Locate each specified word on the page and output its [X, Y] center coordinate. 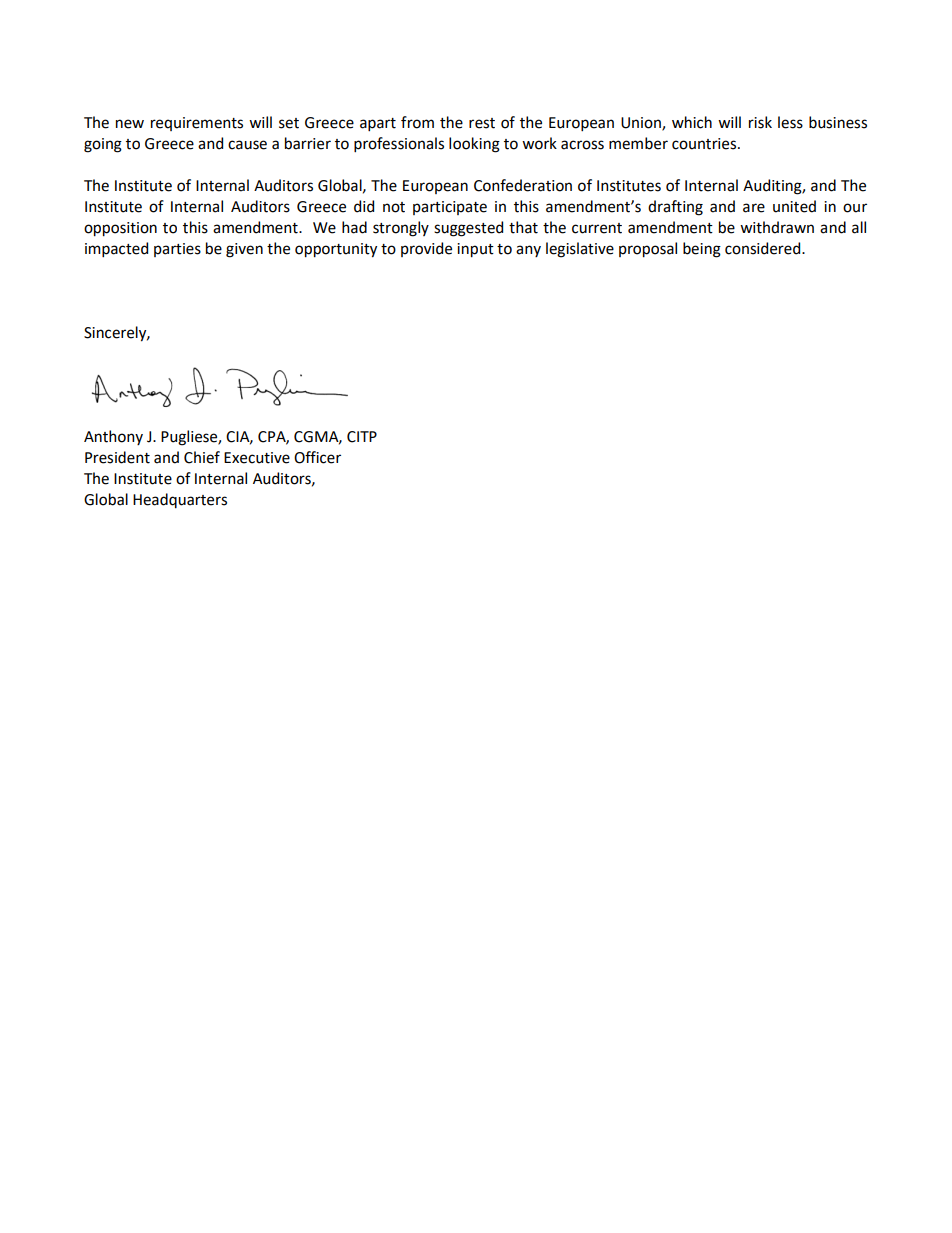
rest [482, 123]
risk [760, 122]
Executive [257, 458]
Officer [317, 457]
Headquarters [180, 500]
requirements [197, 124]
